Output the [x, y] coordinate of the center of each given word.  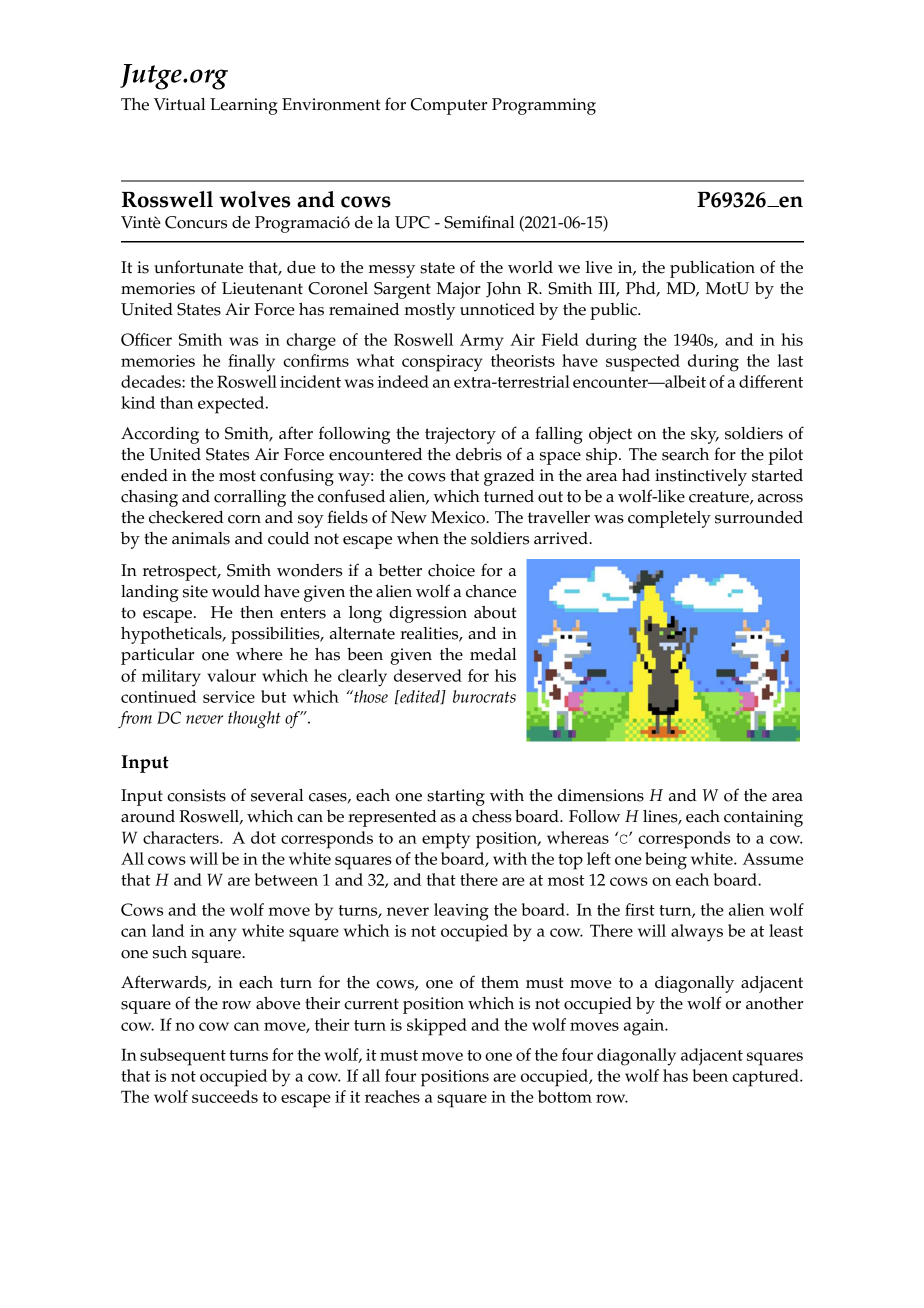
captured [766, 1078]
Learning [244, 106]
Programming [544, 106]
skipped [437, 1027]
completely [669, 519]
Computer [449, 106]
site [195, 591]
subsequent [183, 1057]
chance [491, 591]
